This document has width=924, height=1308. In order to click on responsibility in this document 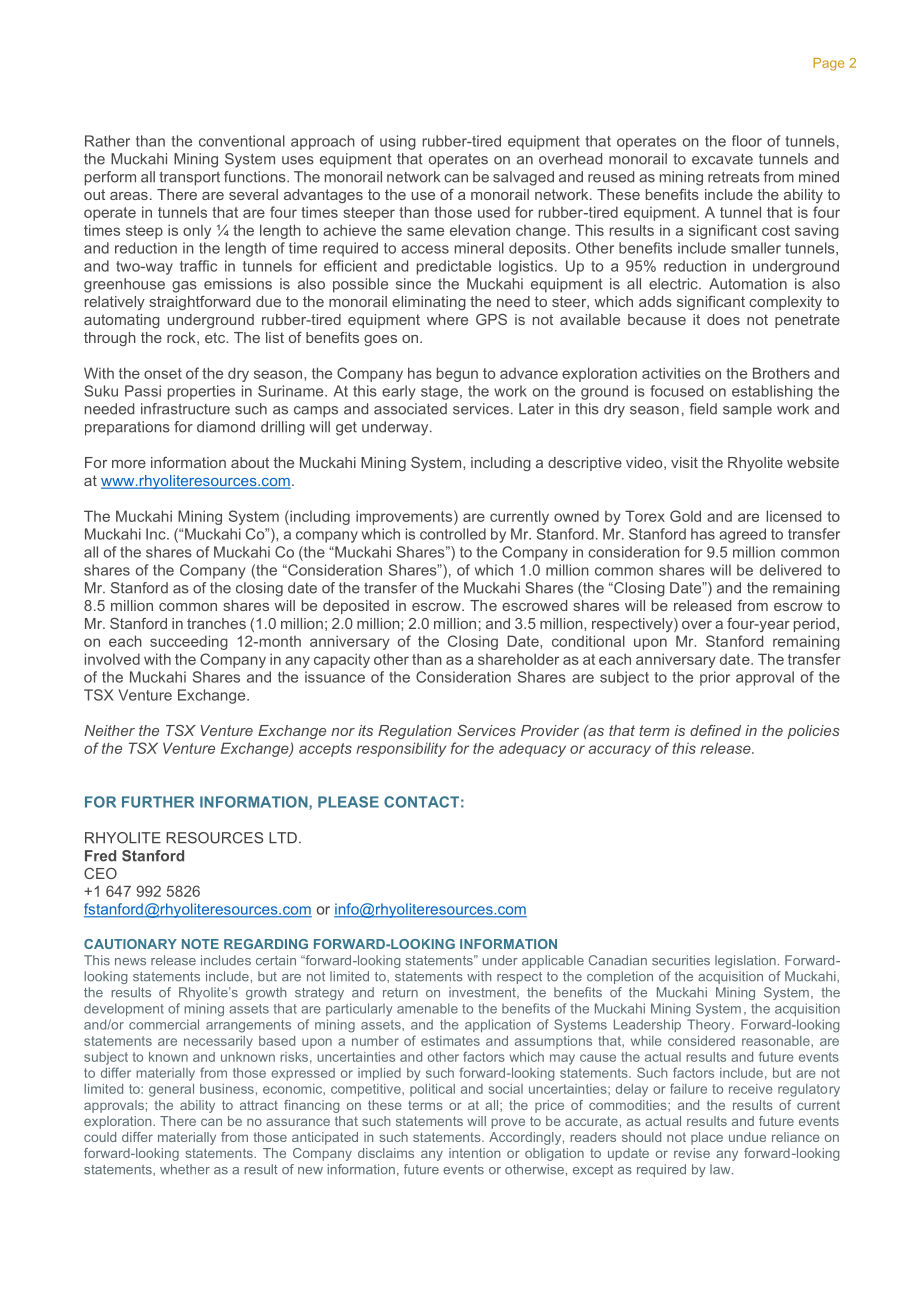, I will do `click(401, 749)`.
